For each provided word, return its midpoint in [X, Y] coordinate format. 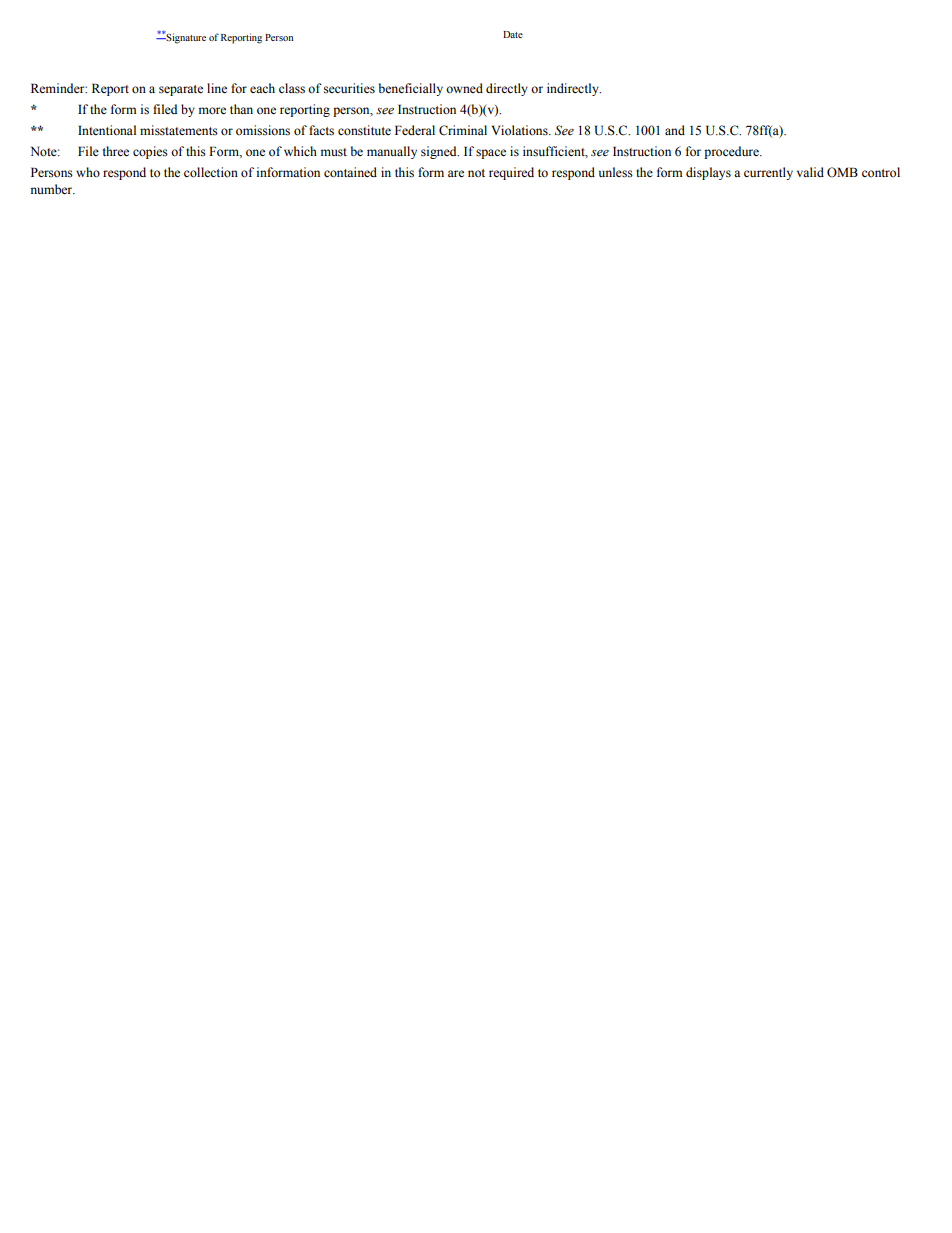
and [675, 130]
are [456, 173]
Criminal [463, 130]
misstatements [179, 130]
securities [349, 88]
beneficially [411, 89]
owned [464, 88]
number [52, 189]
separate [181, 90]
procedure [732, 152]
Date [513, 34]
